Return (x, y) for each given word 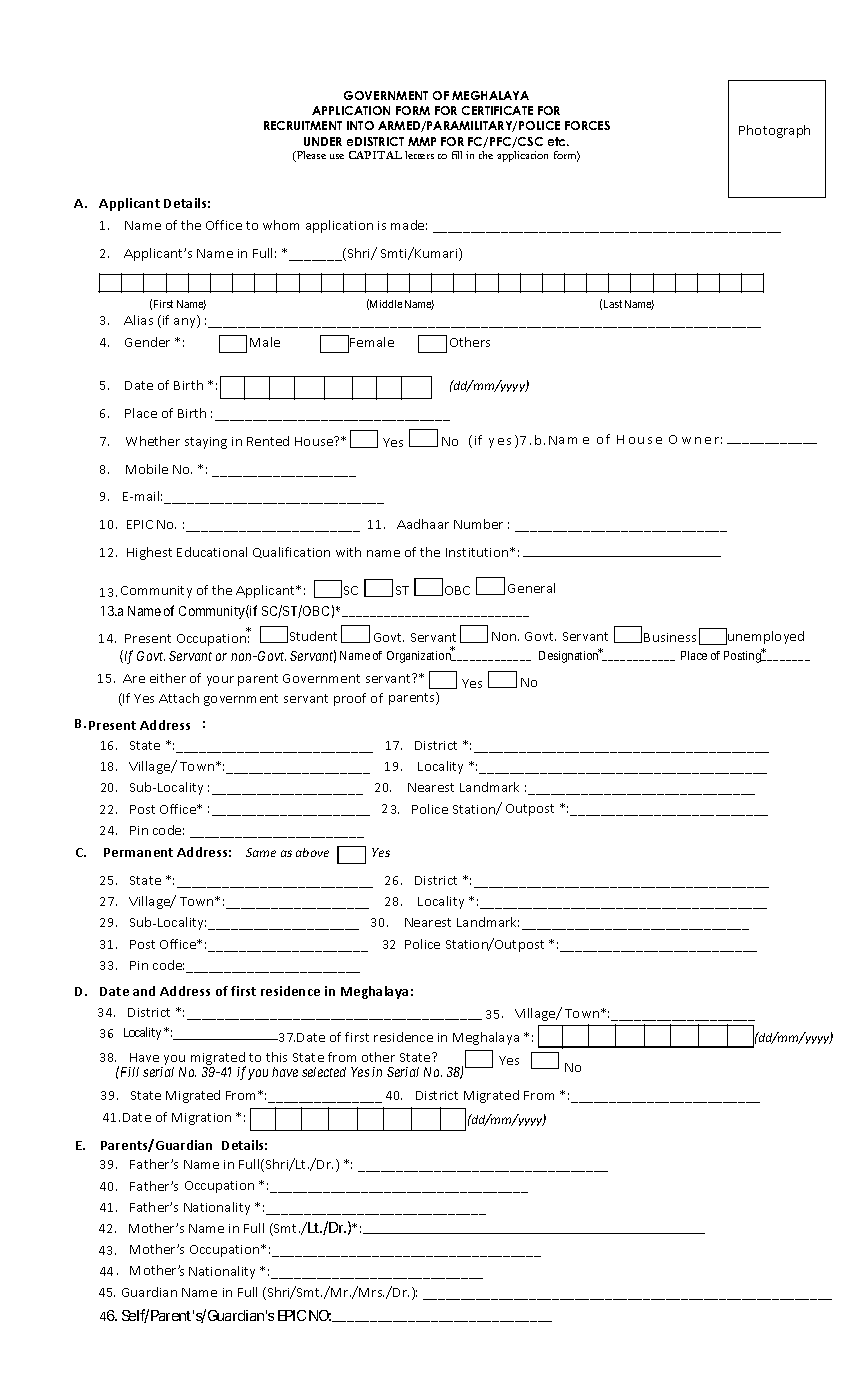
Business (670, 637)
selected (324, 1072)
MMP (422, 141)
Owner (695, 439)
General (531, 588)
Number (478, 524)
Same (261, 852)
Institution (478, 552)
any (186, 323)
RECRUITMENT (303, 125)
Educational (212, 552)
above (312, 852)
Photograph (774, 131)
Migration (201, 1119)
